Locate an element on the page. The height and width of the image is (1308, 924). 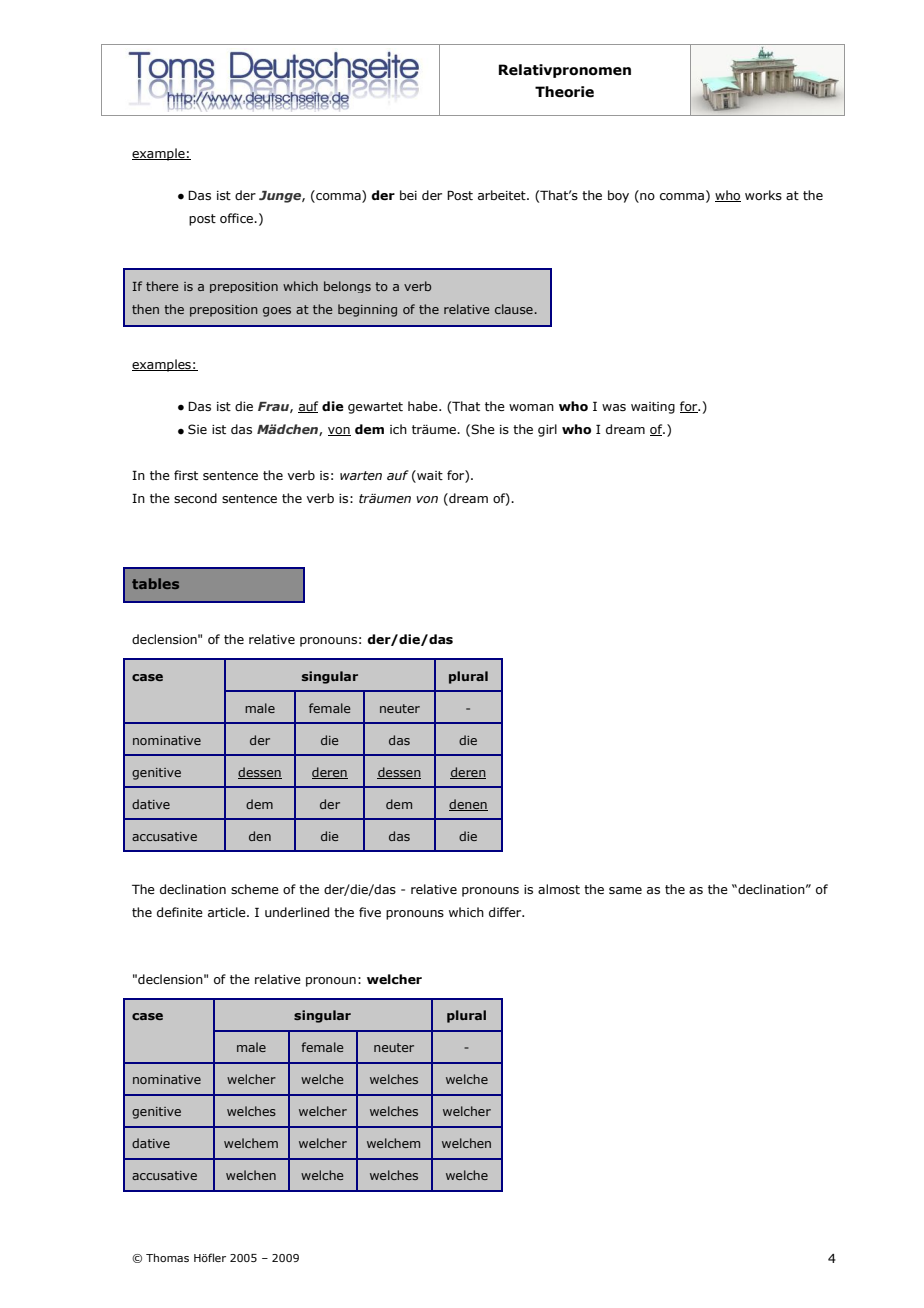
article is located at coordinates (228, 912).
